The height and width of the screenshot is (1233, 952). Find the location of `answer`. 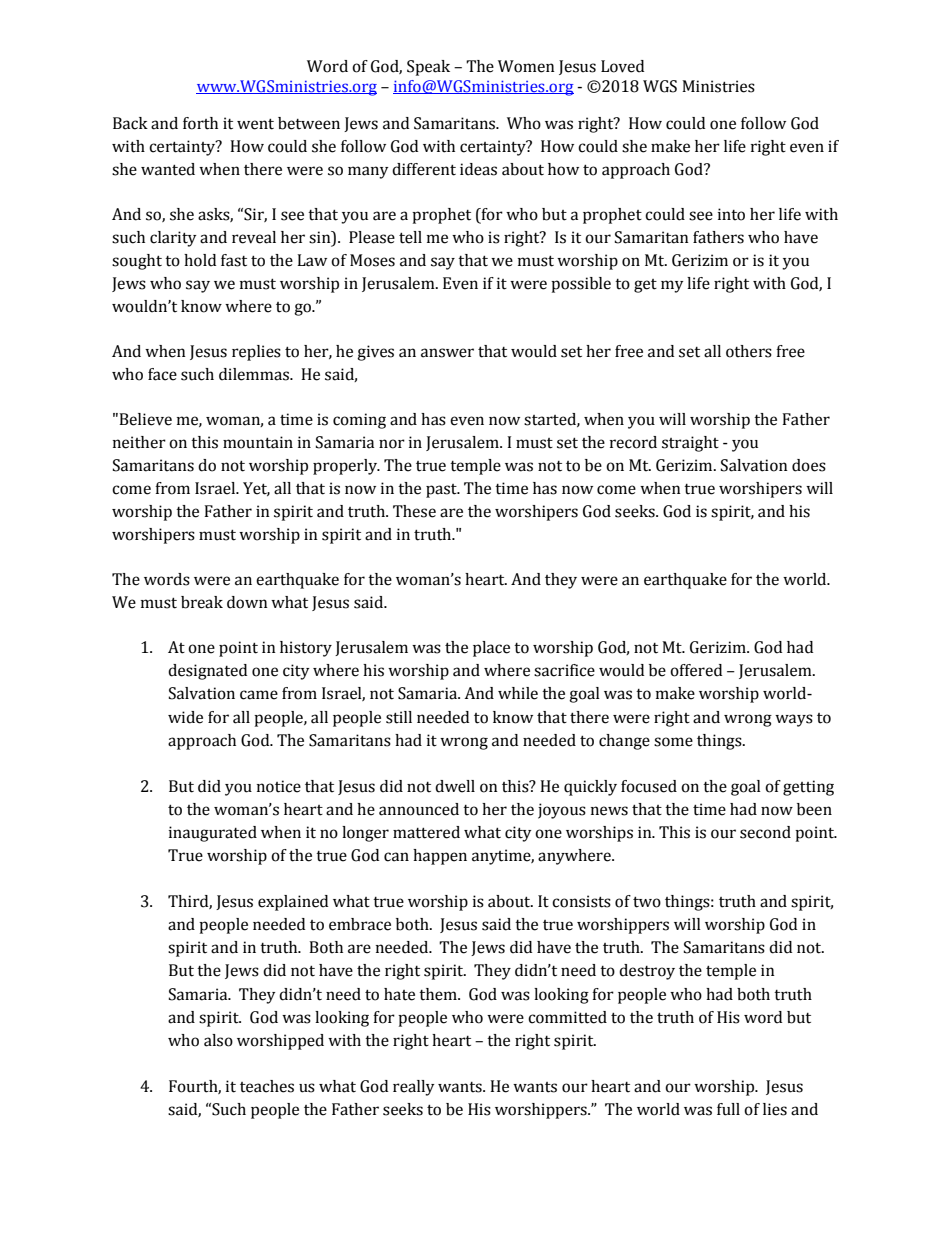

answer is located at coordinates (447, 353).
